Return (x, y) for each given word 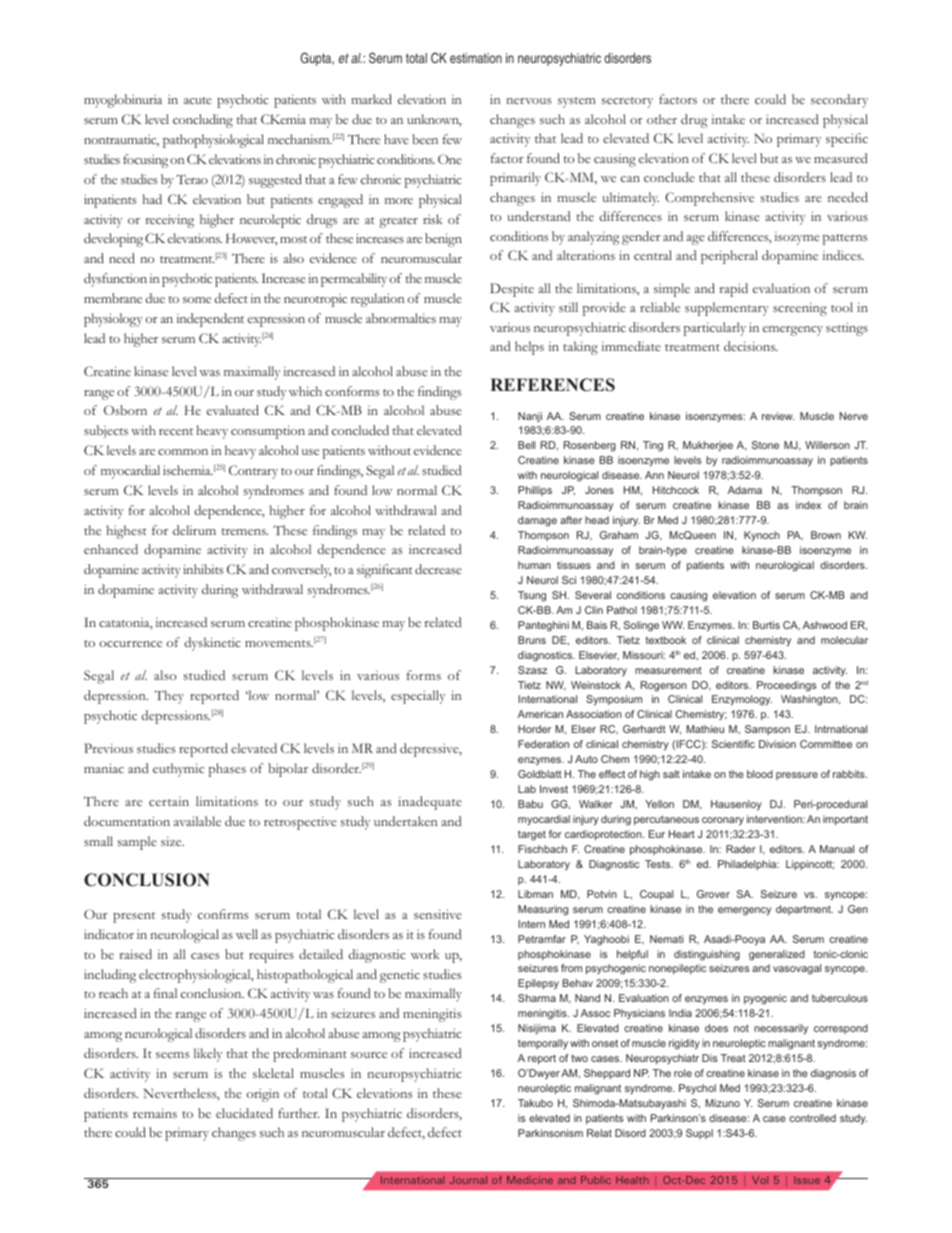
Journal (468, 1180)
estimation (476, 58)
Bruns (532, 640)
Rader (741, 849)
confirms (223, 914)
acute (198, 100)
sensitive (438, 914)
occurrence (131, 644)
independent (210, 320)
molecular (844, 640)
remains (155, 1113)
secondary (839, 101)
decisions (751, 346)
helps (529, 348)
